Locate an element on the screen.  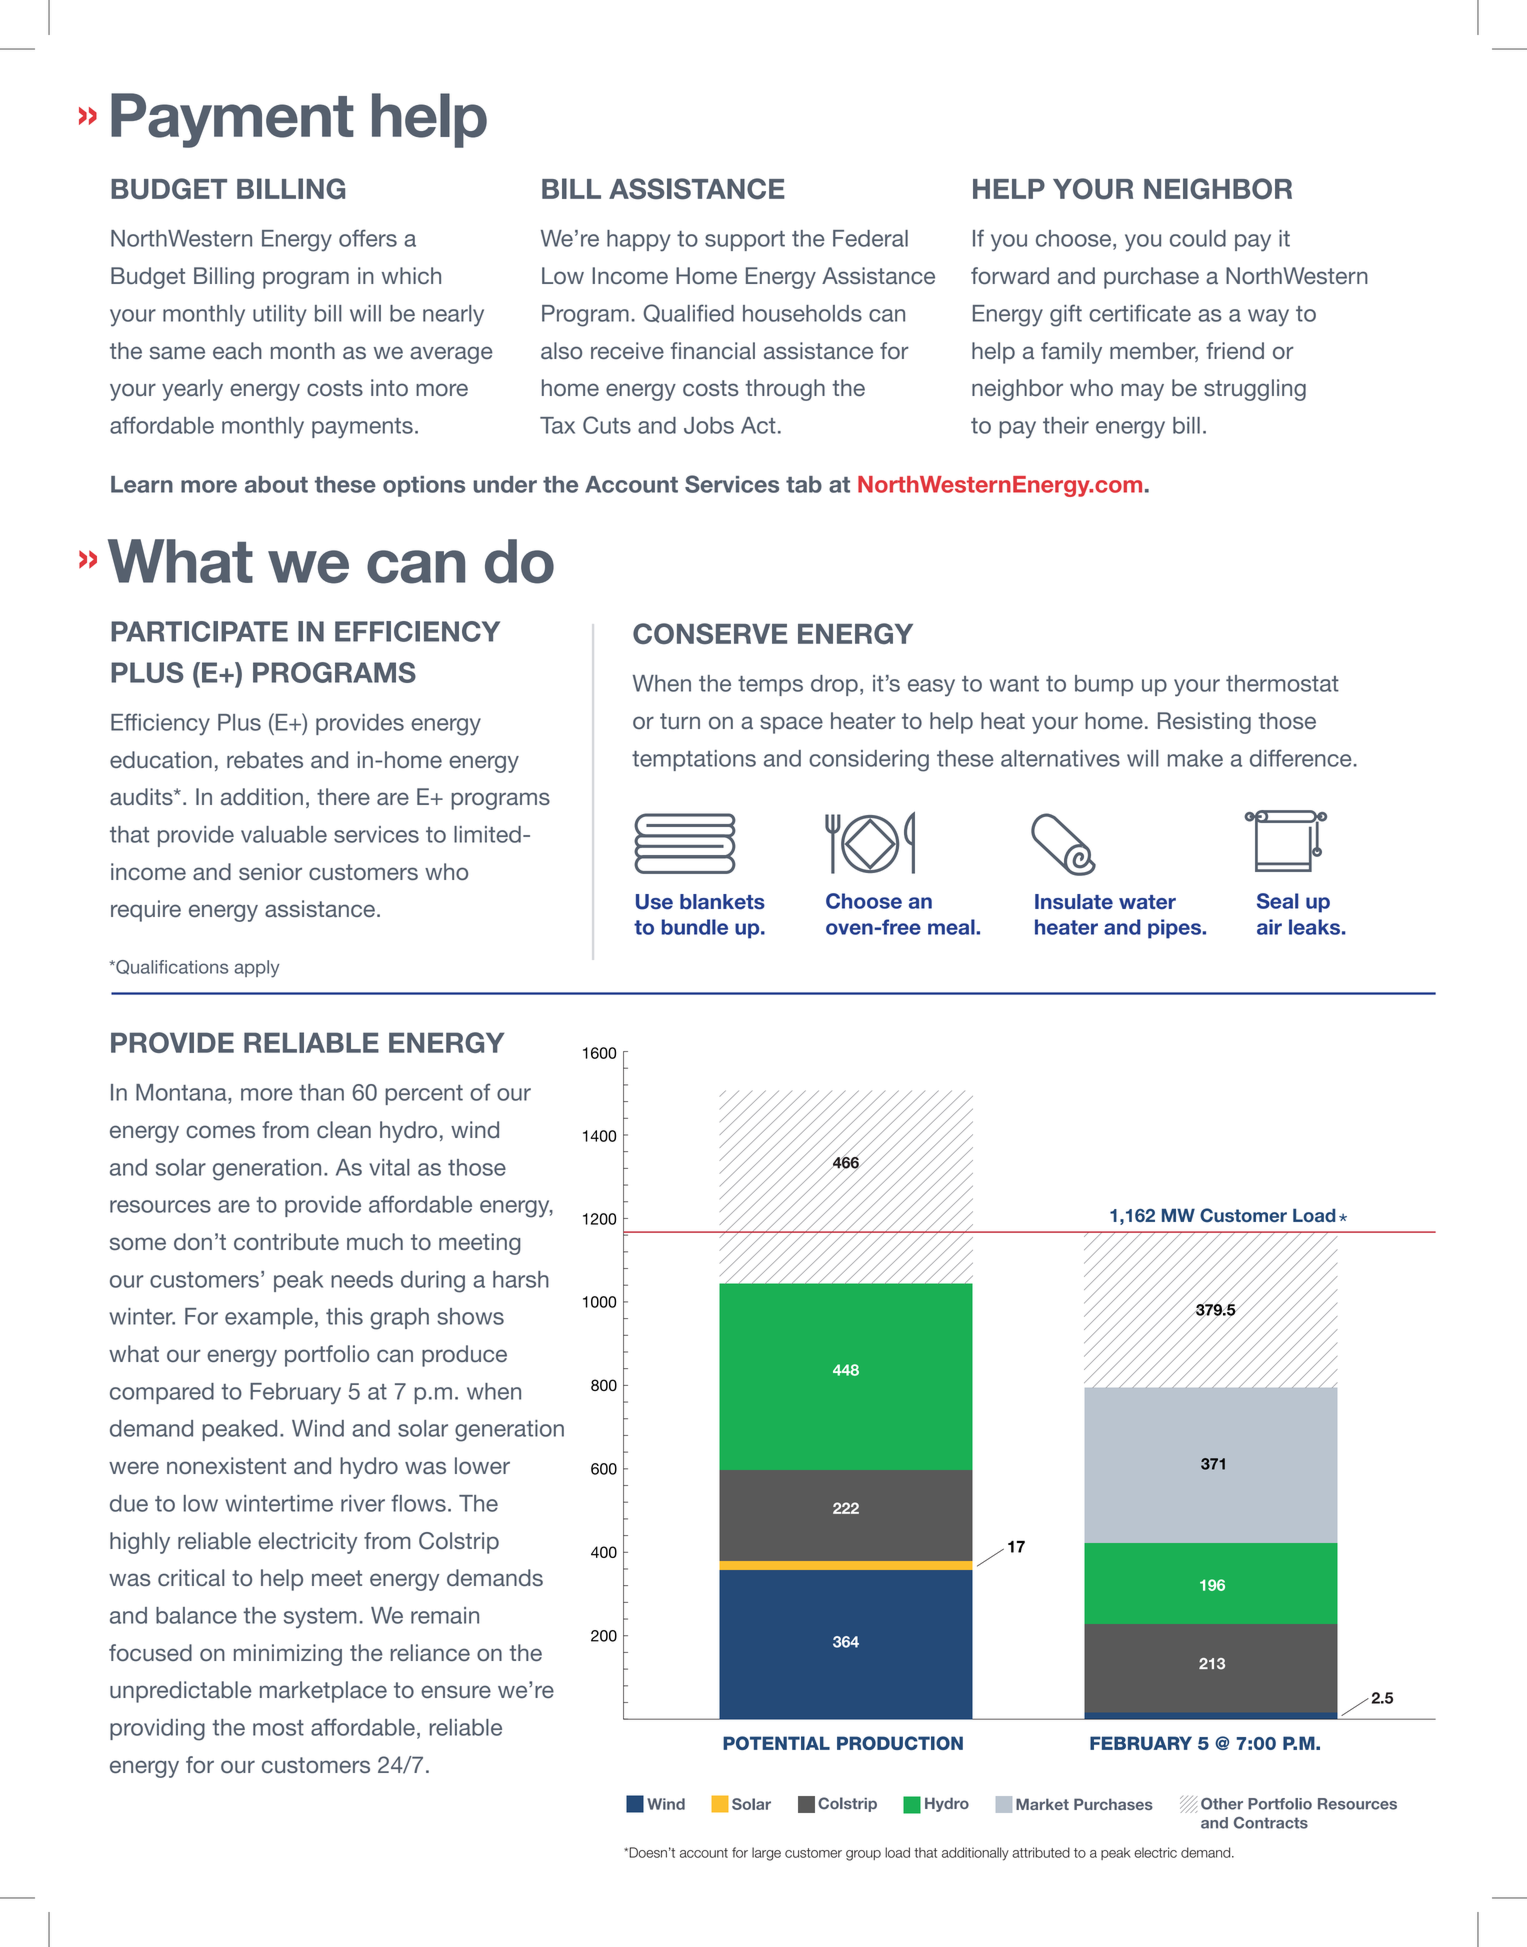
Qualified is located at coordinates (689, 313).
